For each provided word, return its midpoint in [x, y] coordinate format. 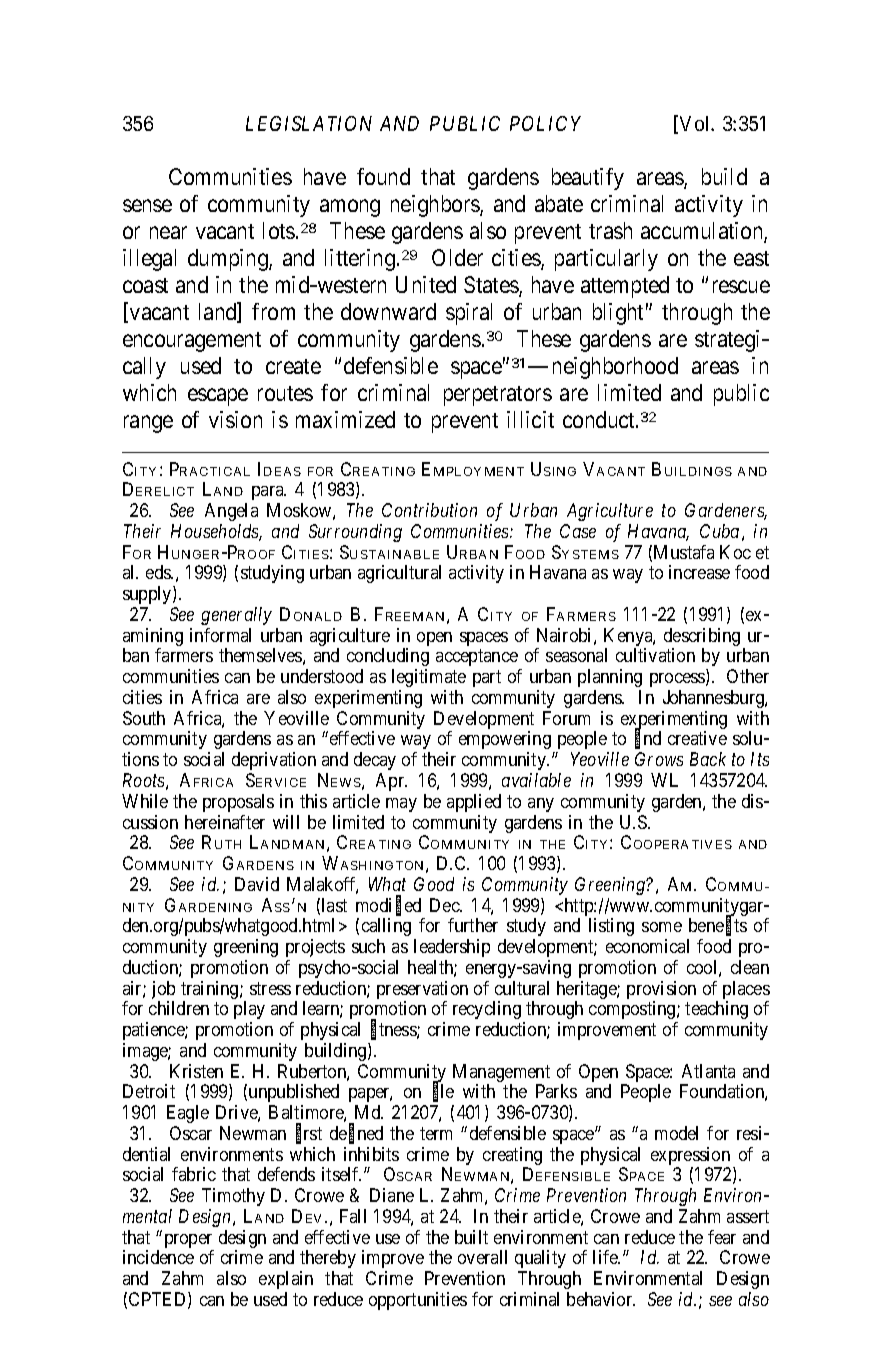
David [257, 884]
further [473, 925]
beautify [588, 179]
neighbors [436, 206]
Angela [231, 512]
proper [189, 1242]
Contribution [429, 510]
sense [147, 206]
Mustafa [684, 552]
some [662, 927]
